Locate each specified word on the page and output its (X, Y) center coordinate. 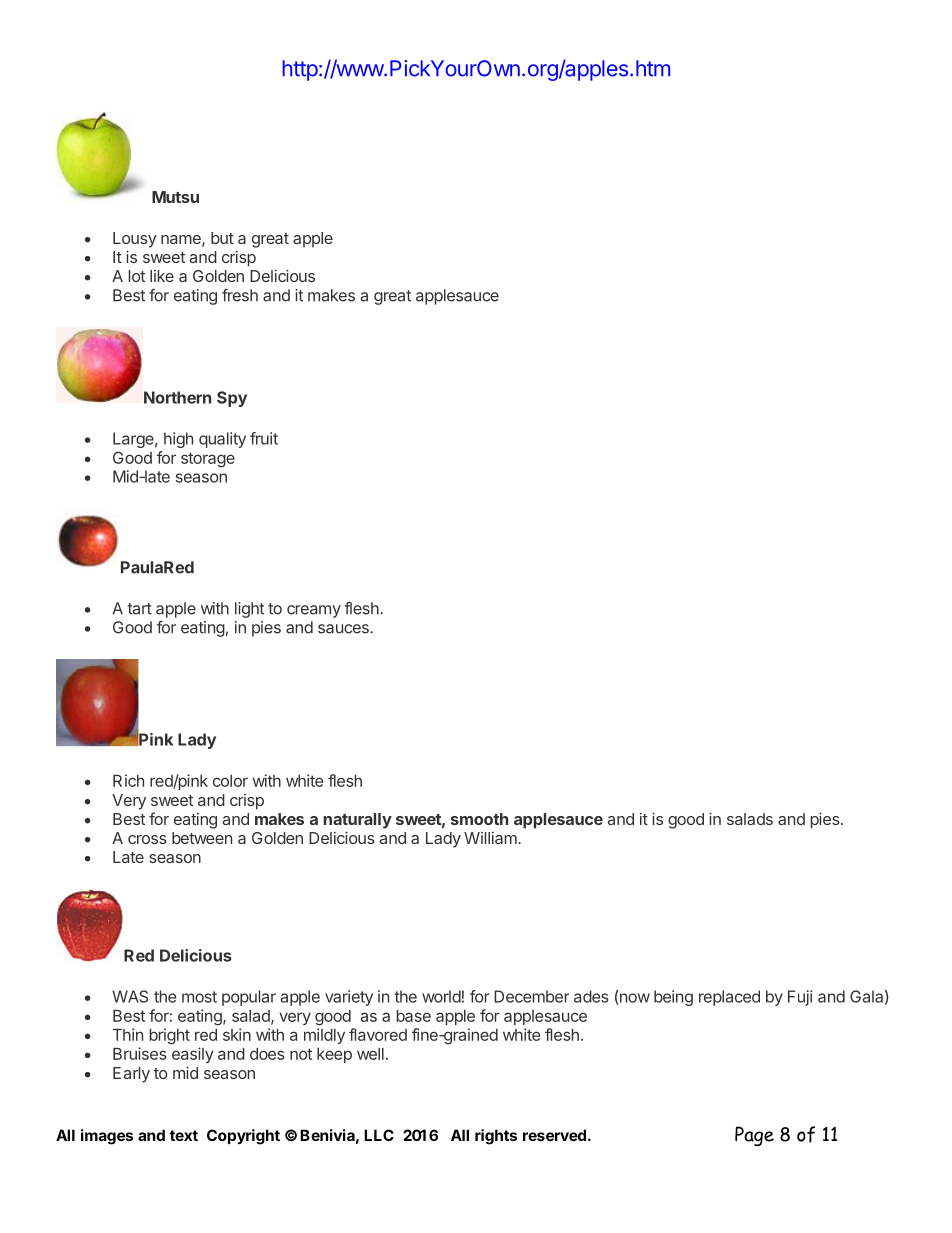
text (184, 1135)
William (491, 838)
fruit (264, 438)
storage (208, 460)
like (162, 276)
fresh (240, 295)
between (202, 838)
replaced (729, 998)
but (222, 238)
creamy (314, 611)
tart (139, 609)
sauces (344, 629)
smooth (479, 819)
